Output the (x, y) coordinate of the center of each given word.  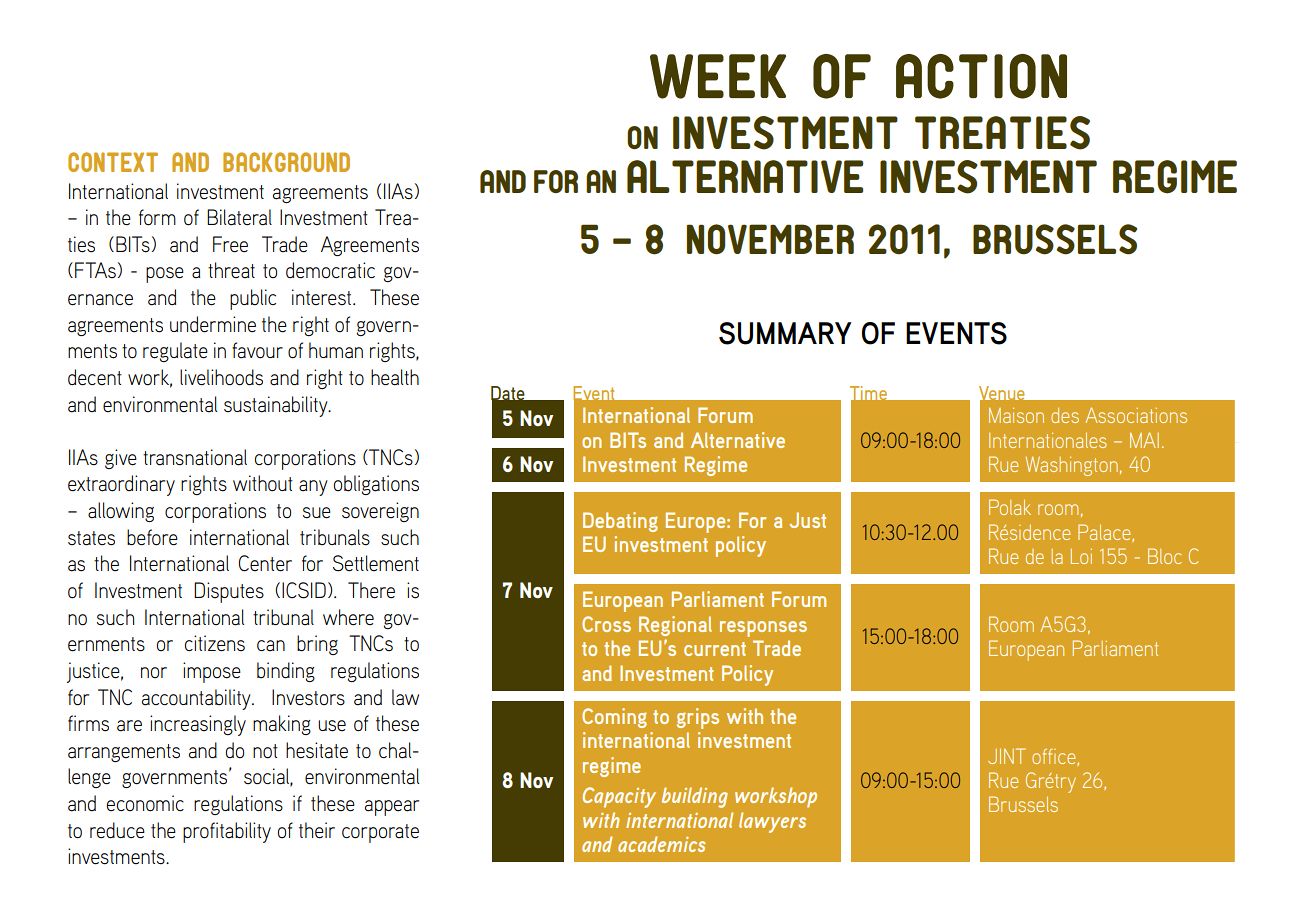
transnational (195, 457)
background (286, 162)
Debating (620, 522)
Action (981, 76)
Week (718, 76)
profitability (227, 832)
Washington (1072, 466)
